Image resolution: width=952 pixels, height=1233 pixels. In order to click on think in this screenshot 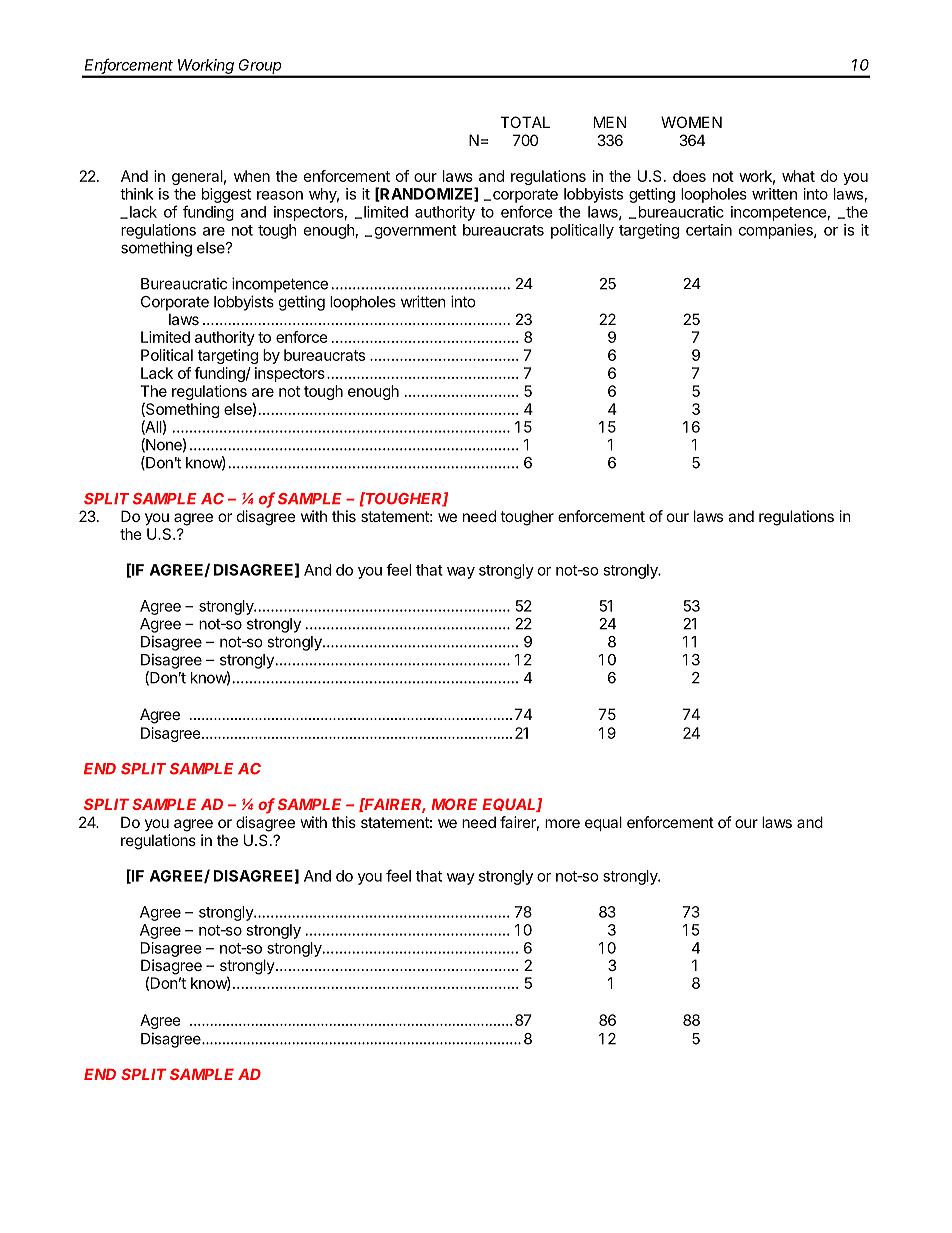, I will do `click(136, 194)`.
